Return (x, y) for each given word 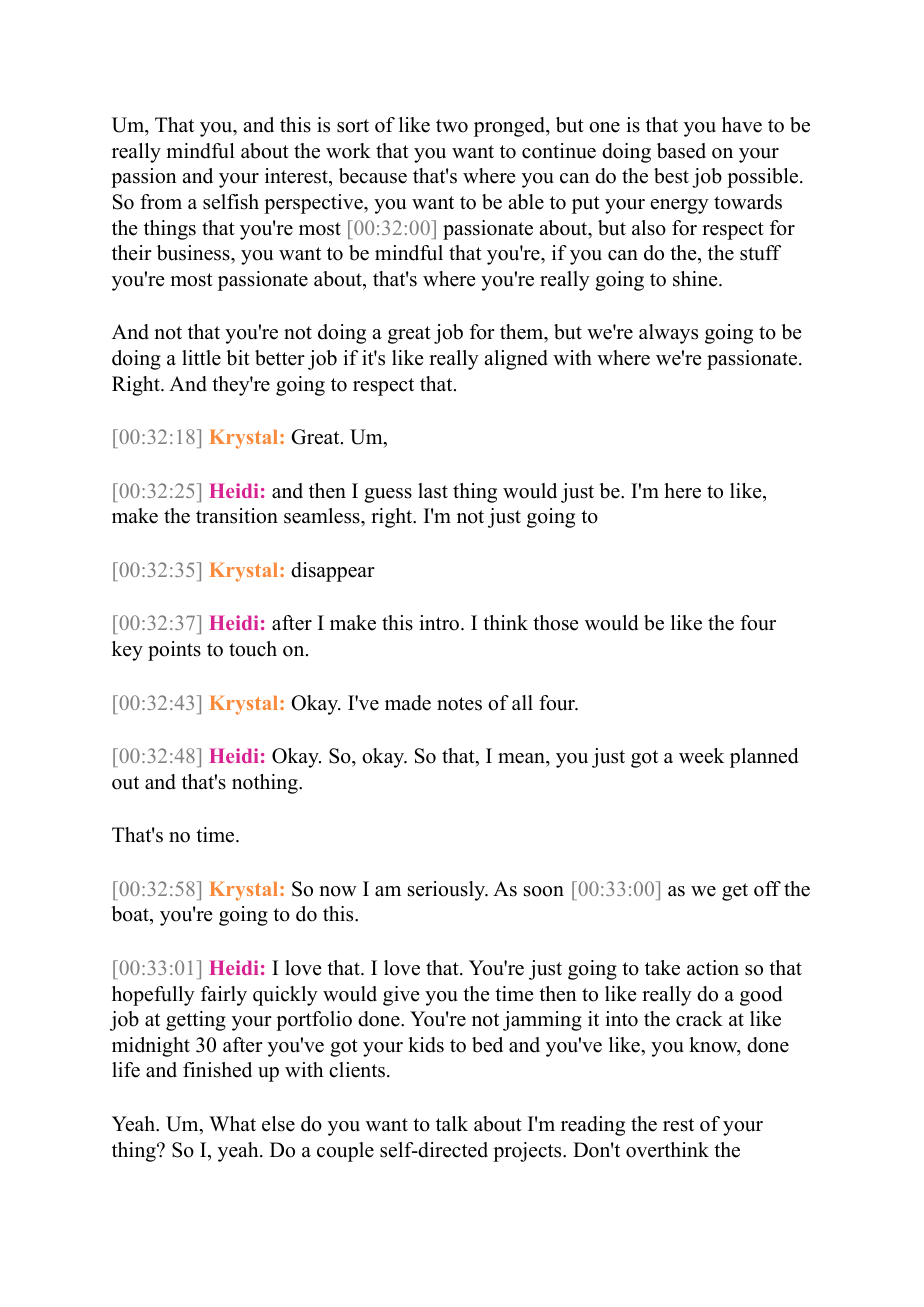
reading (593, 1126)
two (452, 126)
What (232, 1123)
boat (131, 915)
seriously (448, 891)
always (668, 334)
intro (440, 623)
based (681, 151)
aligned (516, 360)
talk (452, 1123)
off (767, 889)
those (556, 623)
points (174, 651)
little (201, 358)
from (161, 202)
